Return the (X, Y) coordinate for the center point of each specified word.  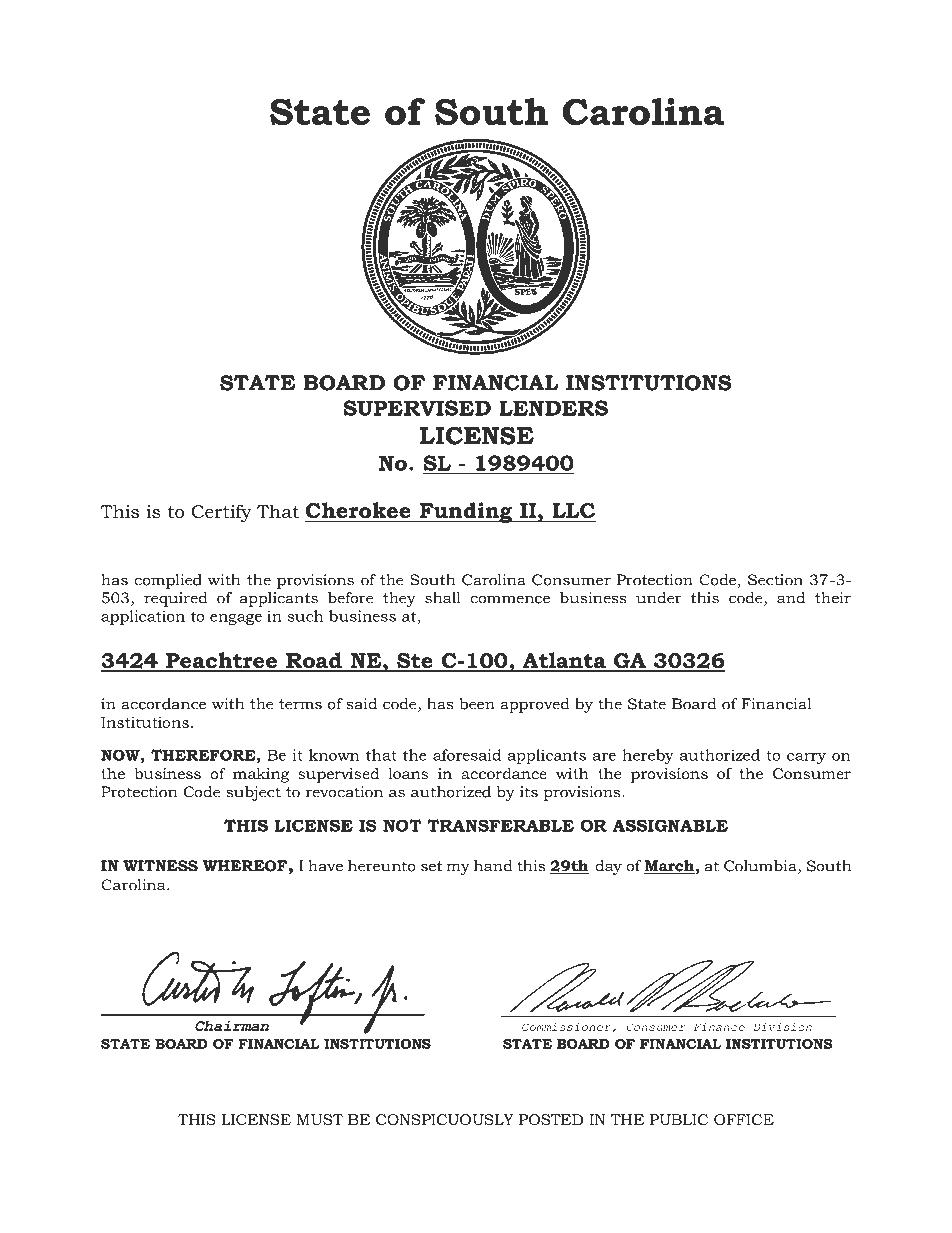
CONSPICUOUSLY (445, 1119)
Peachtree (222, 661)
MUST (320, 1119)
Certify (221, 513)
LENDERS (553, 408)
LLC (573, 512)
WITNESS (160, 866)
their (833, 598)
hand (493, 866)
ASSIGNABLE (670, 825)
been (477, 704)
